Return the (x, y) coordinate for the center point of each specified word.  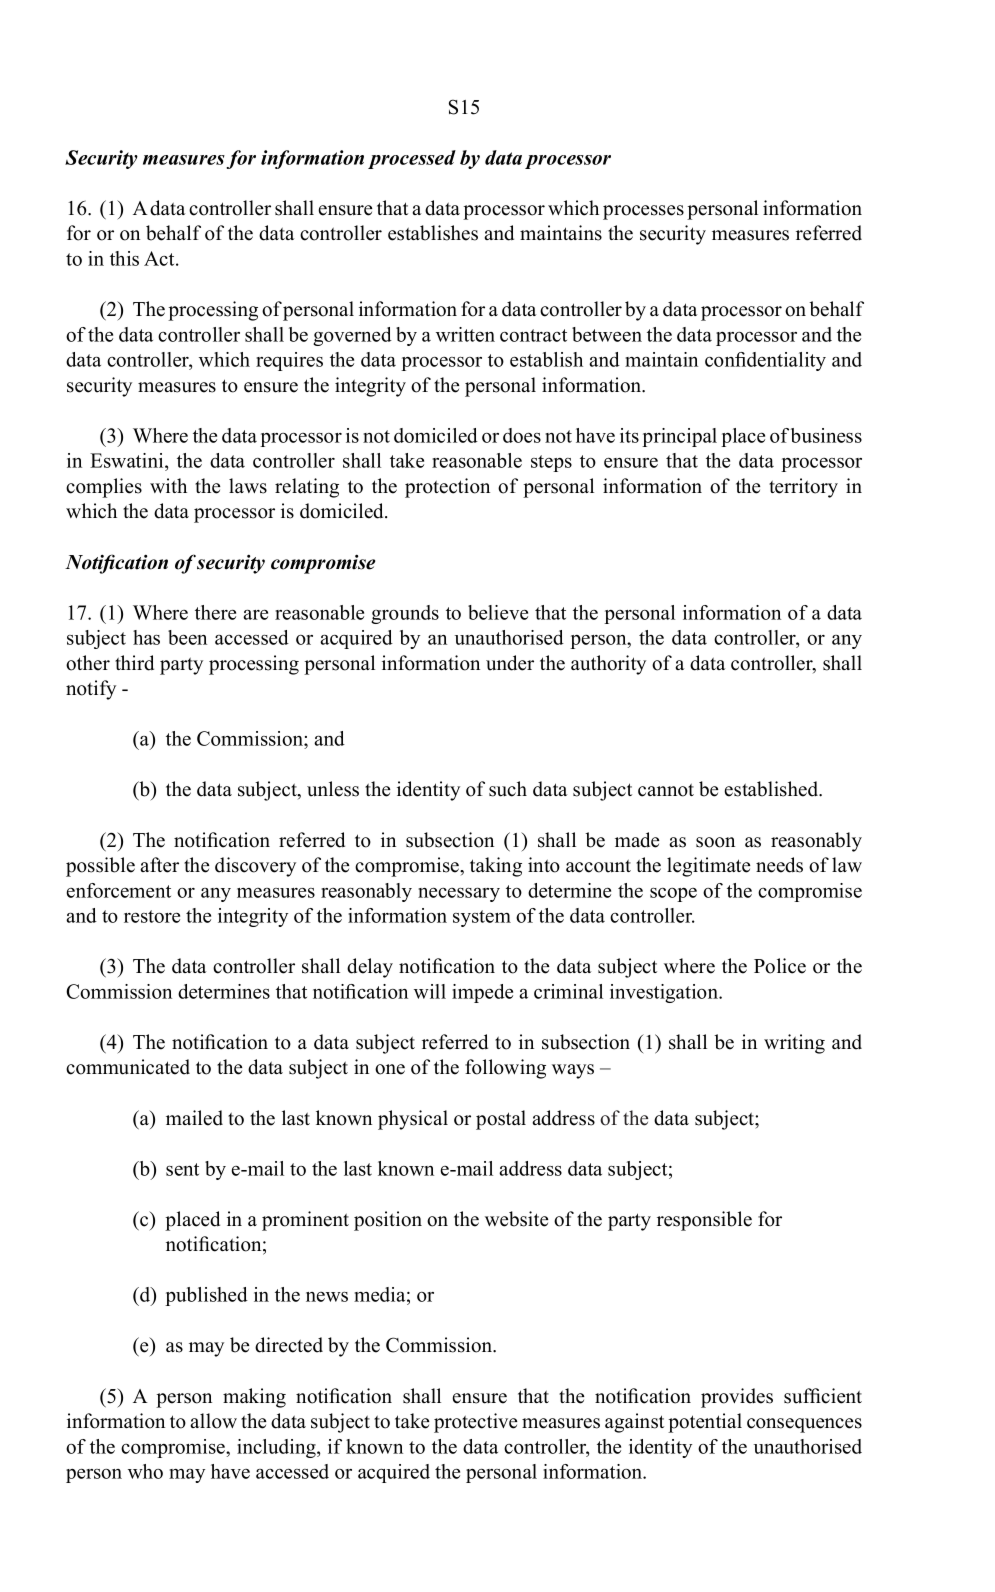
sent (182, 1169)
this (124, 258)
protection (447, 488)
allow (213, 1421)
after (159, 865)
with (168, 485)
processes (643, 212)
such (508, 789)
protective (476, 1423)
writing (794, 1044)
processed (412, 159)
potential (705, 1423)
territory (803, 488)
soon (715, 842)
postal (501, 1120)
